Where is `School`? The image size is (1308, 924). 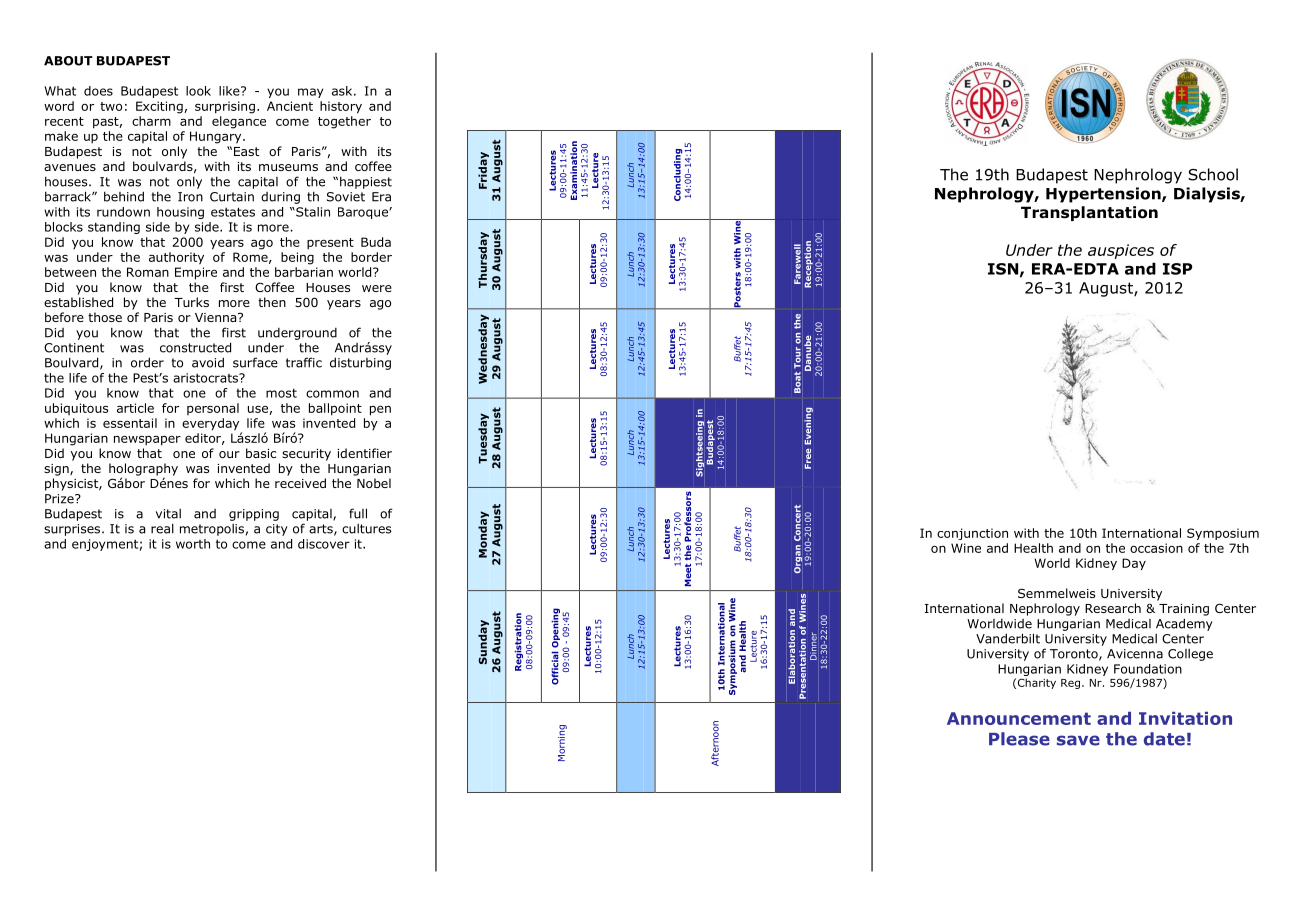 School is located at coordinates (1213, 174).
